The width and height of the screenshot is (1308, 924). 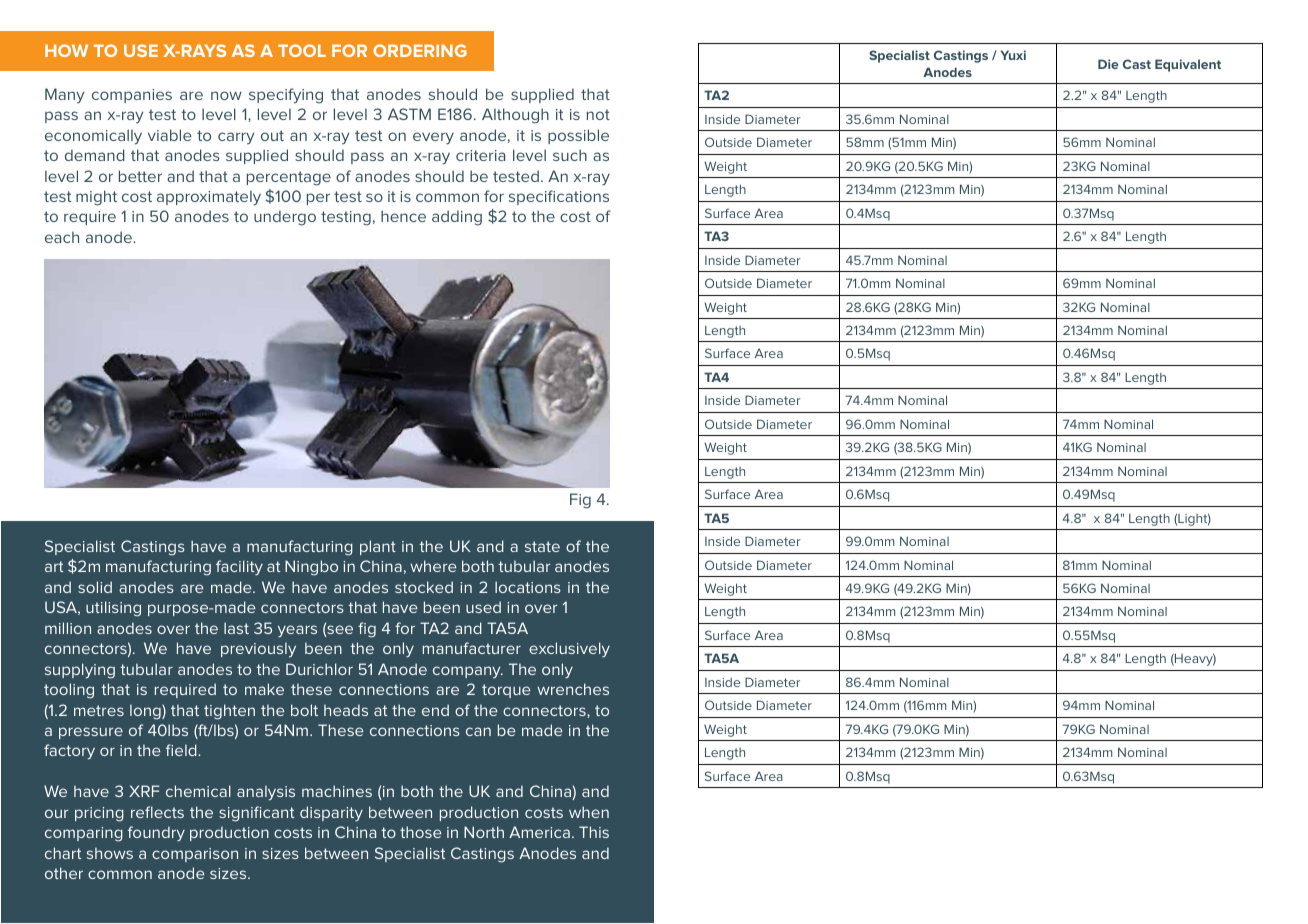 What do you see at coordinates (195, 855) in the screenshot?
I see `comparison` at bounding box center [195, 855].
